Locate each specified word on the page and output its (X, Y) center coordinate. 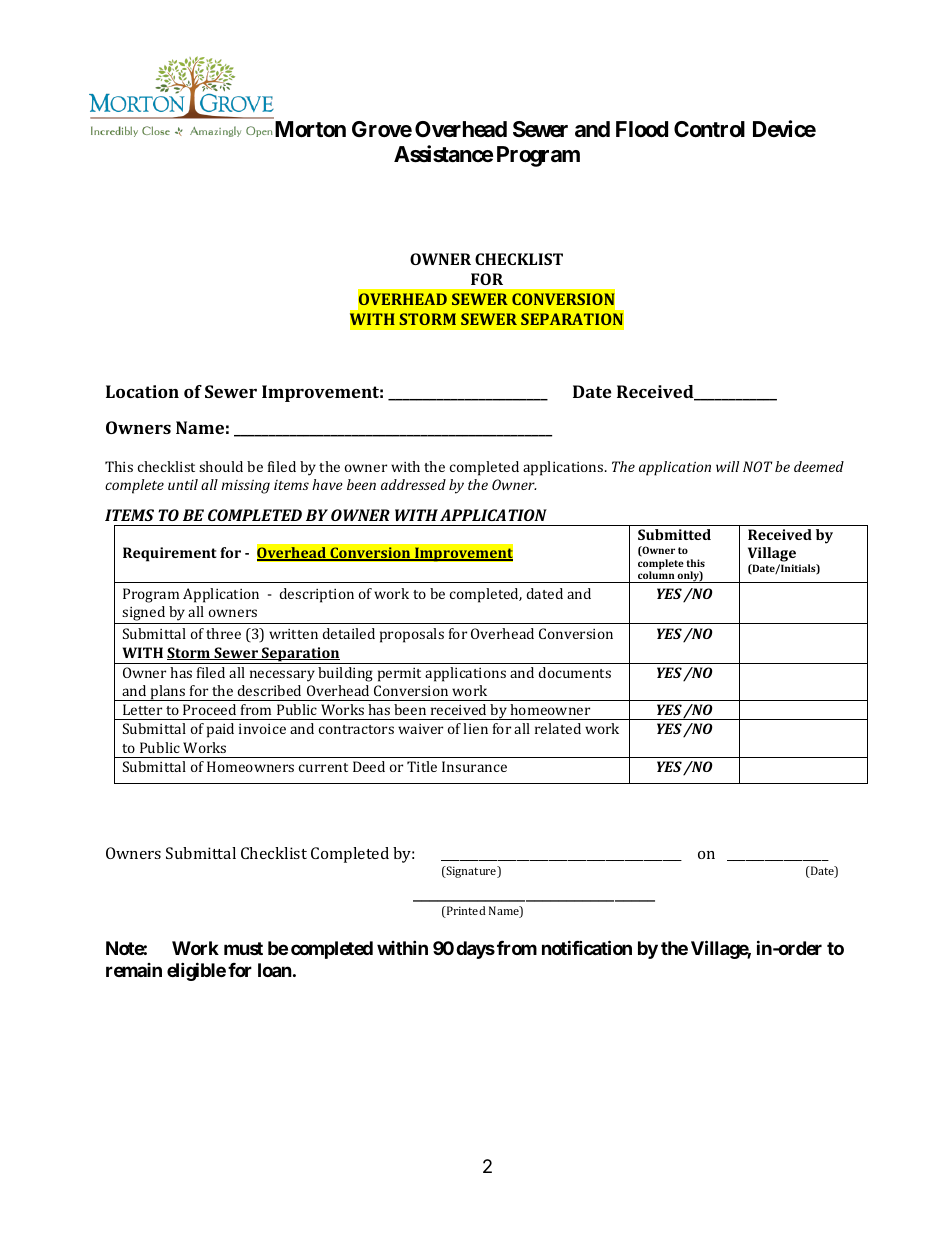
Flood (642, 129)
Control (709, 129)
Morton (309, 129)
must (243, 948)
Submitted (674, 534)
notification (587, 948)
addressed (413, 484)
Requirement (169, 554)
